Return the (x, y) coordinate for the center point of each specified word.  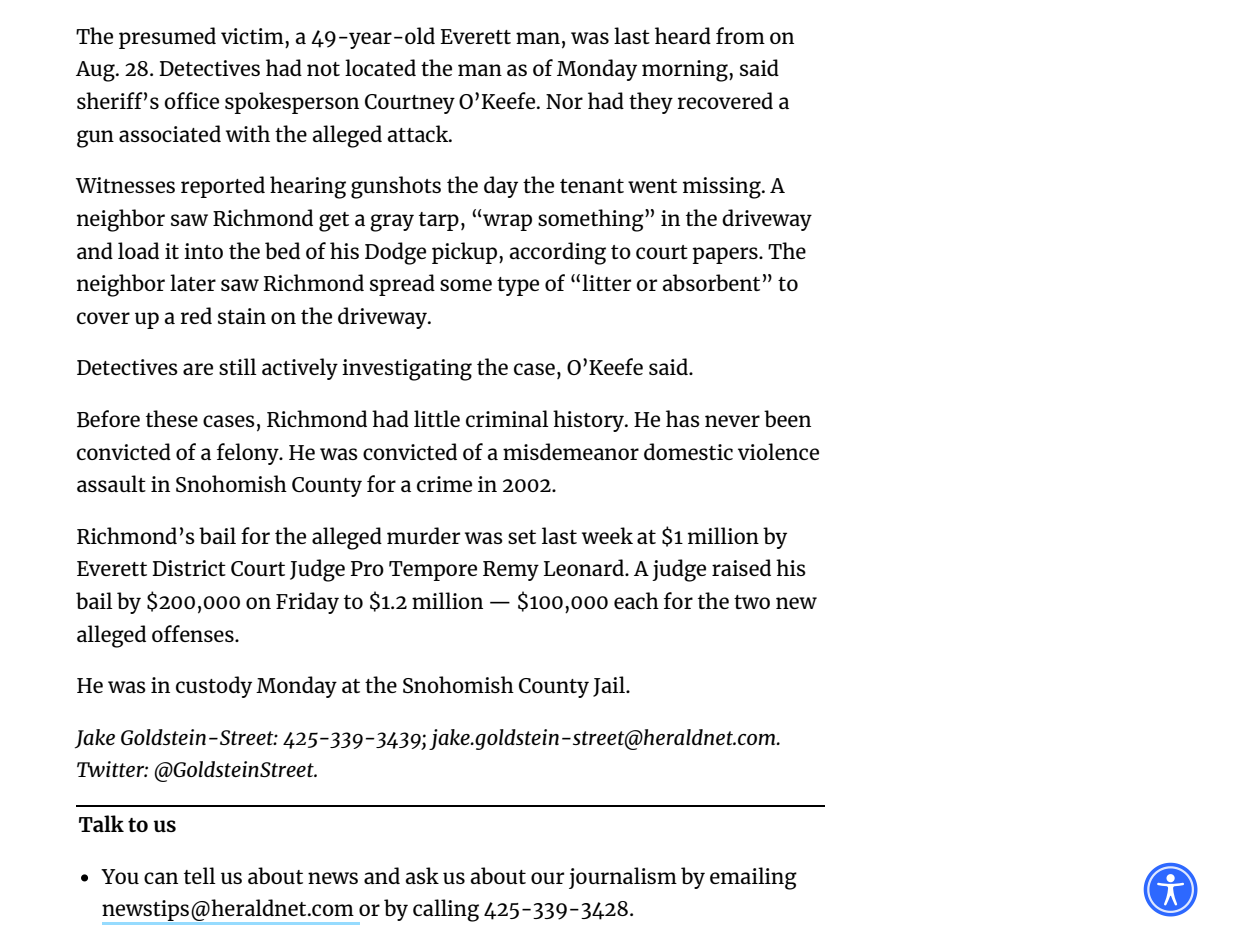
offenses (194, 633)
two (752, 602)
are (198, 369)
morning (686, 71)
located (380, 67)
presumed (167, 38)
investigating (407, 370)
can (161, 878)
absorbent (711, 282)
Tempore (433, 571)
